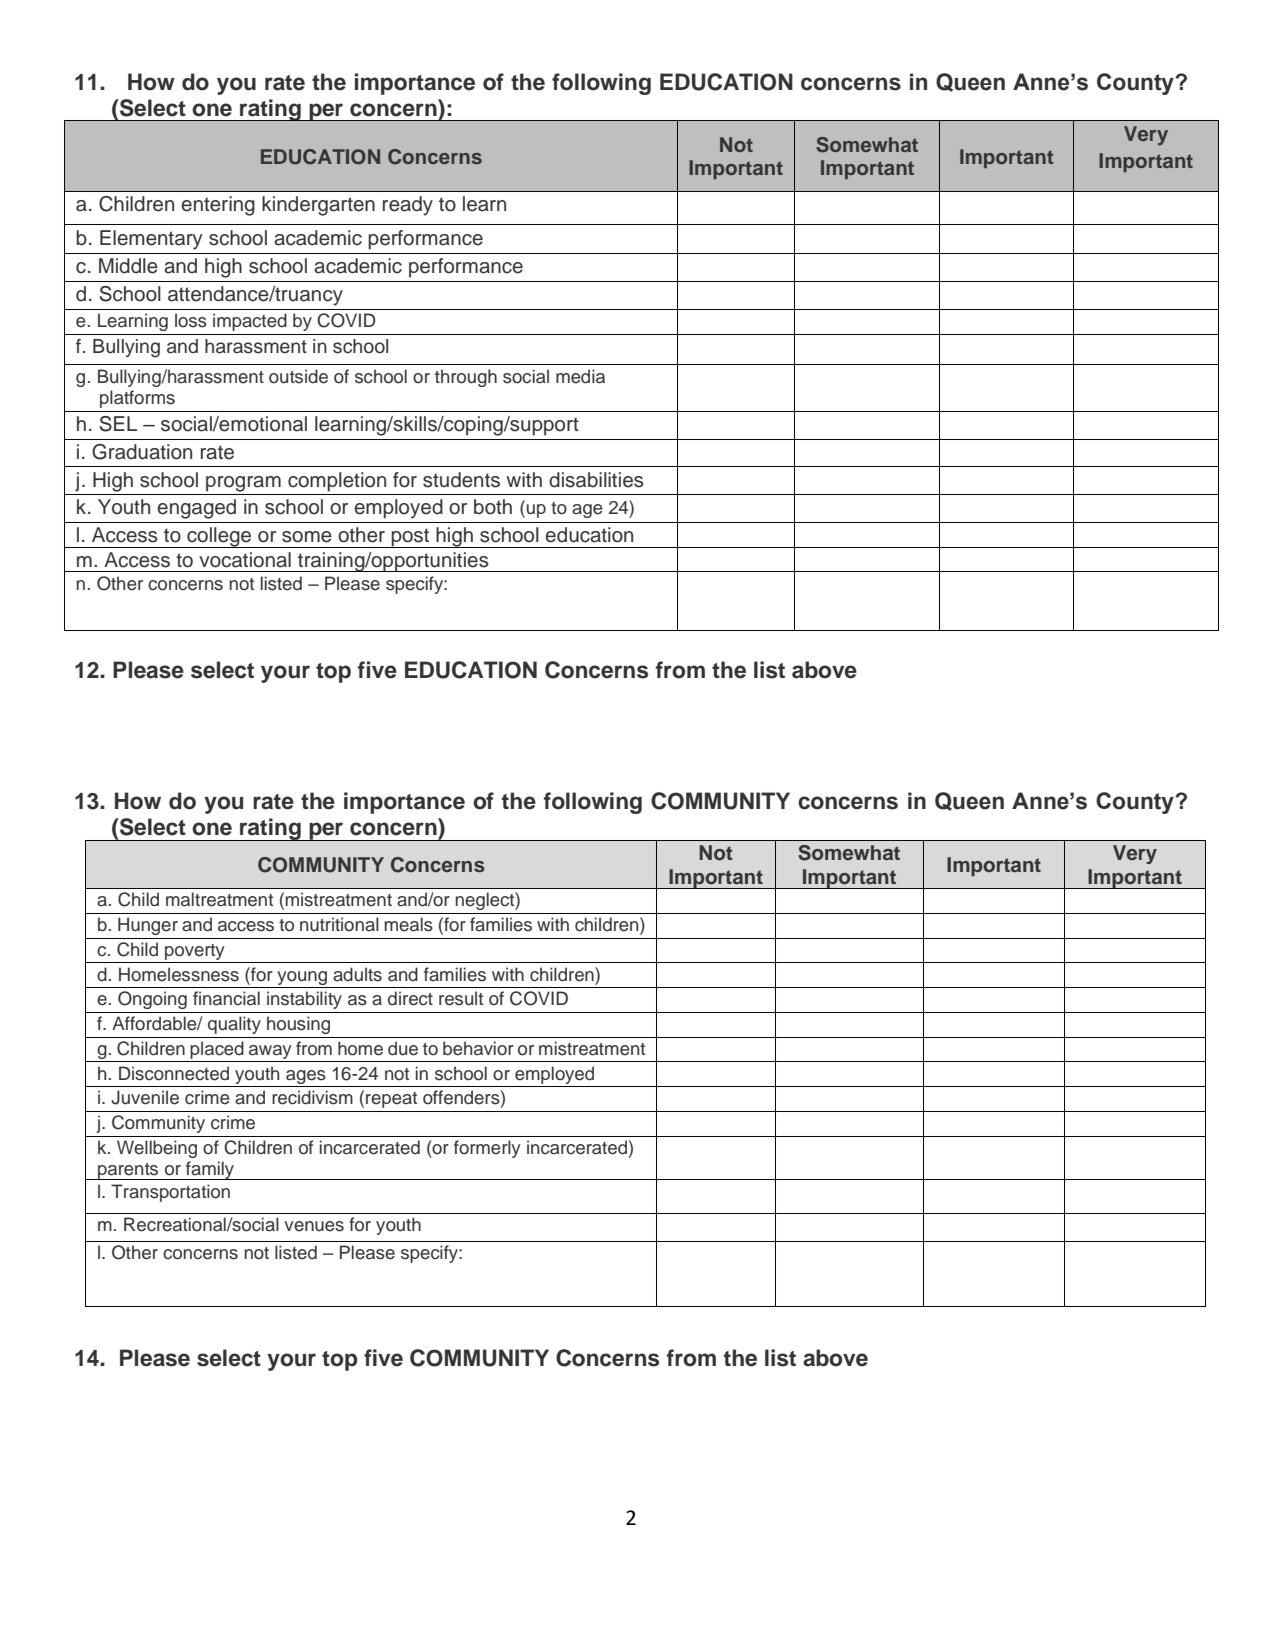 Image resolution: width=1262 pixels, height=1633 pixels. What do you see at coordinates (580, 376) in the screenshot?
I see `media` at bounding box center [580, 376].
